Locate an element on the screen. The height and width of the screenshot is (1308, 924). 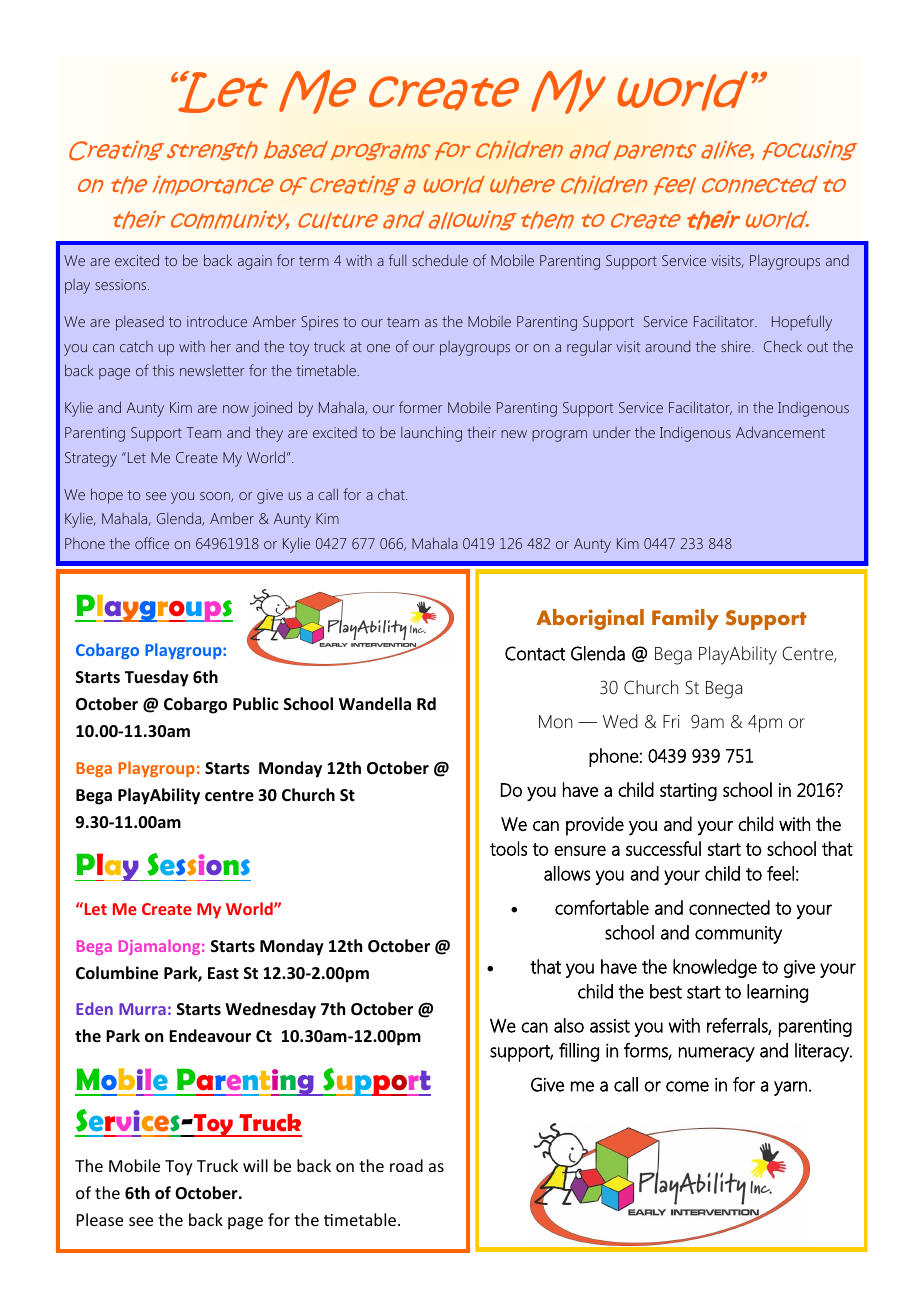
chat is located at coordinates (392, 494).
